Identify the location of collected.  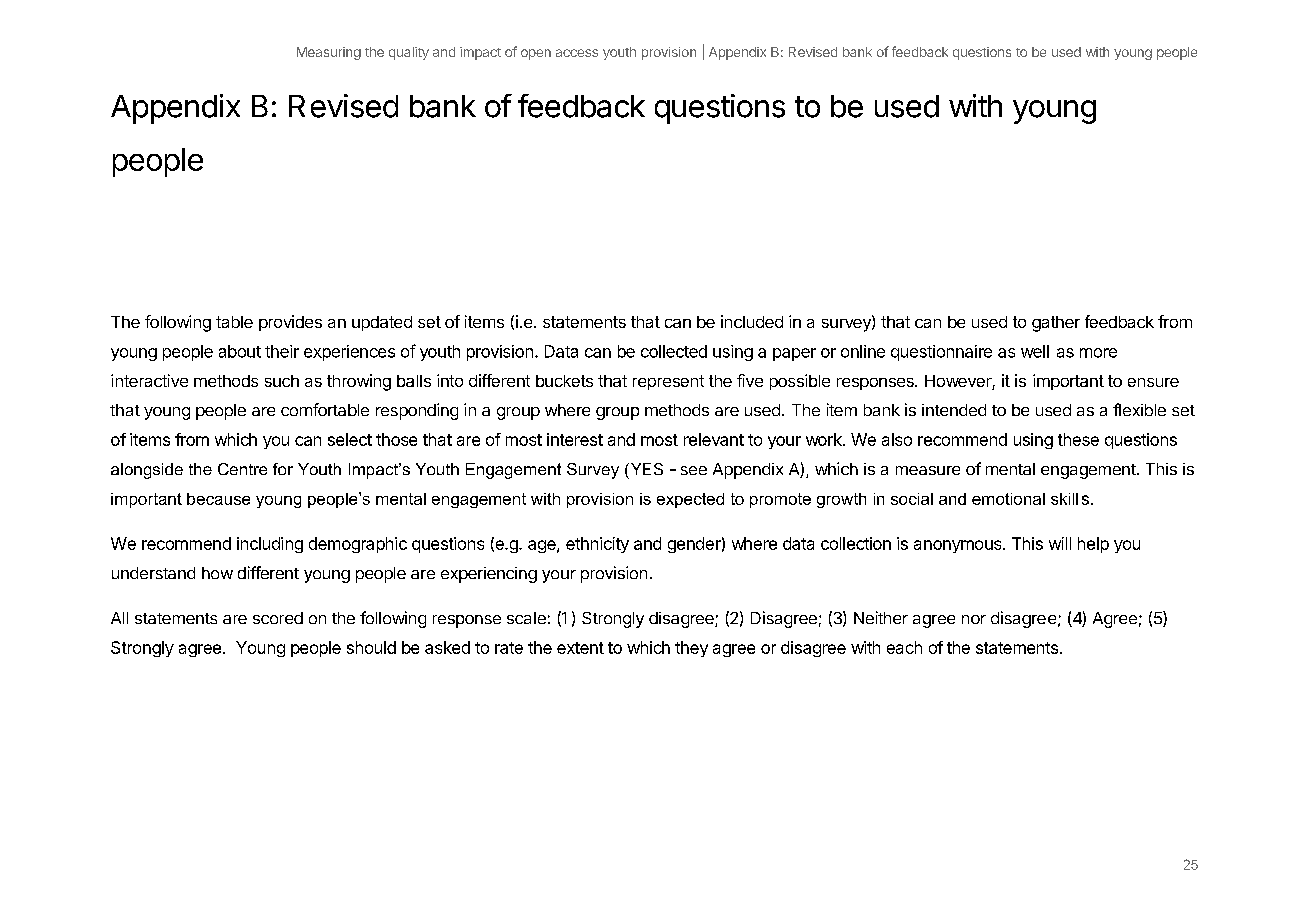
(674, 351).
